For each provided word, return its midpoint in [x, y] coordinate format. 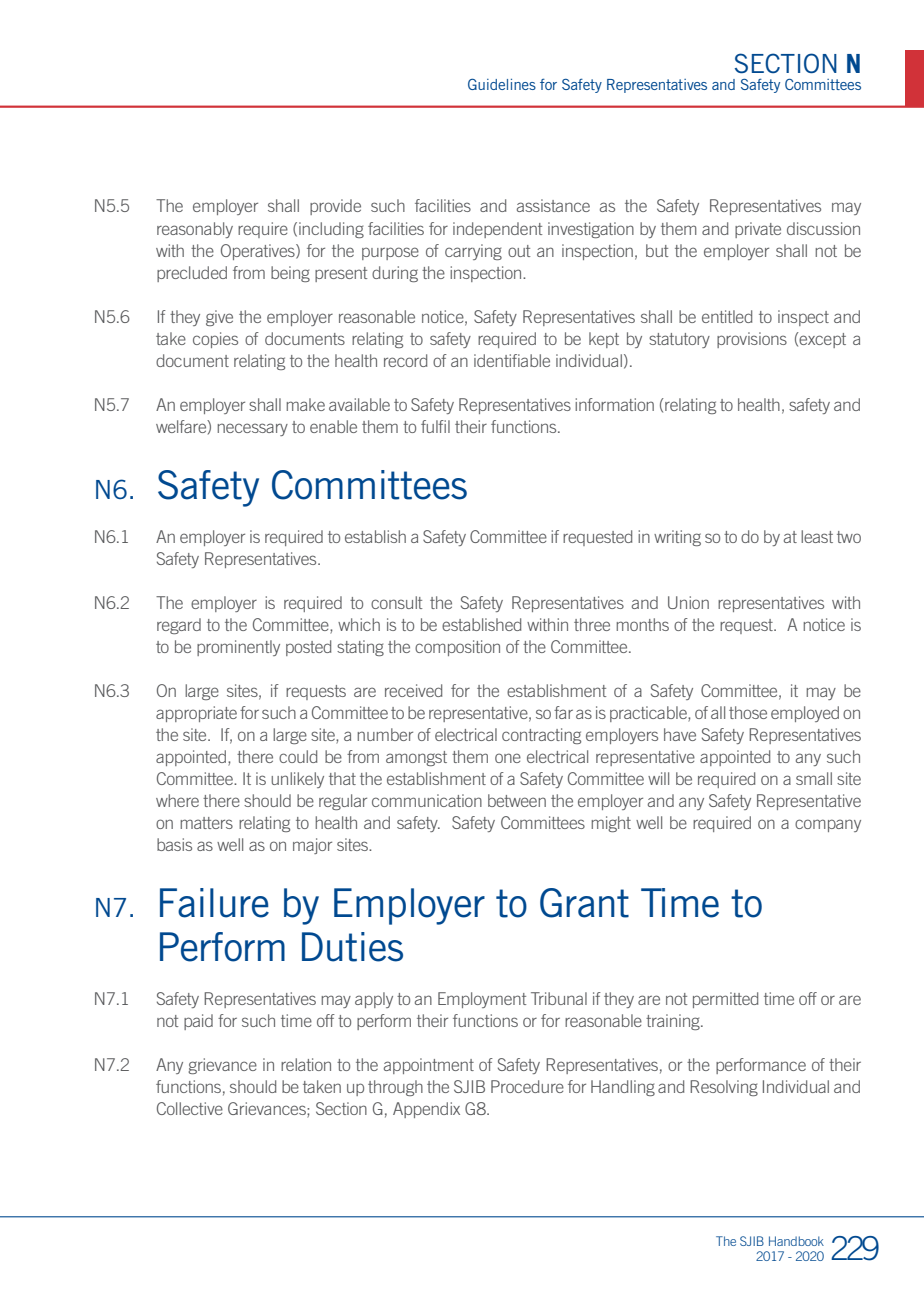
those [748, 712]
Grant [584, 903]
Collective [190, 1108]
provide [335, 207]
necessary [252, 429]
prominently [238, 648]
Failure [214, 903]
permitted [725, 1000]
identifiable [512, 360]
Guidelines [502, 84]
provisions [752, 340]
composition [457, 648]
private [758, 230]
